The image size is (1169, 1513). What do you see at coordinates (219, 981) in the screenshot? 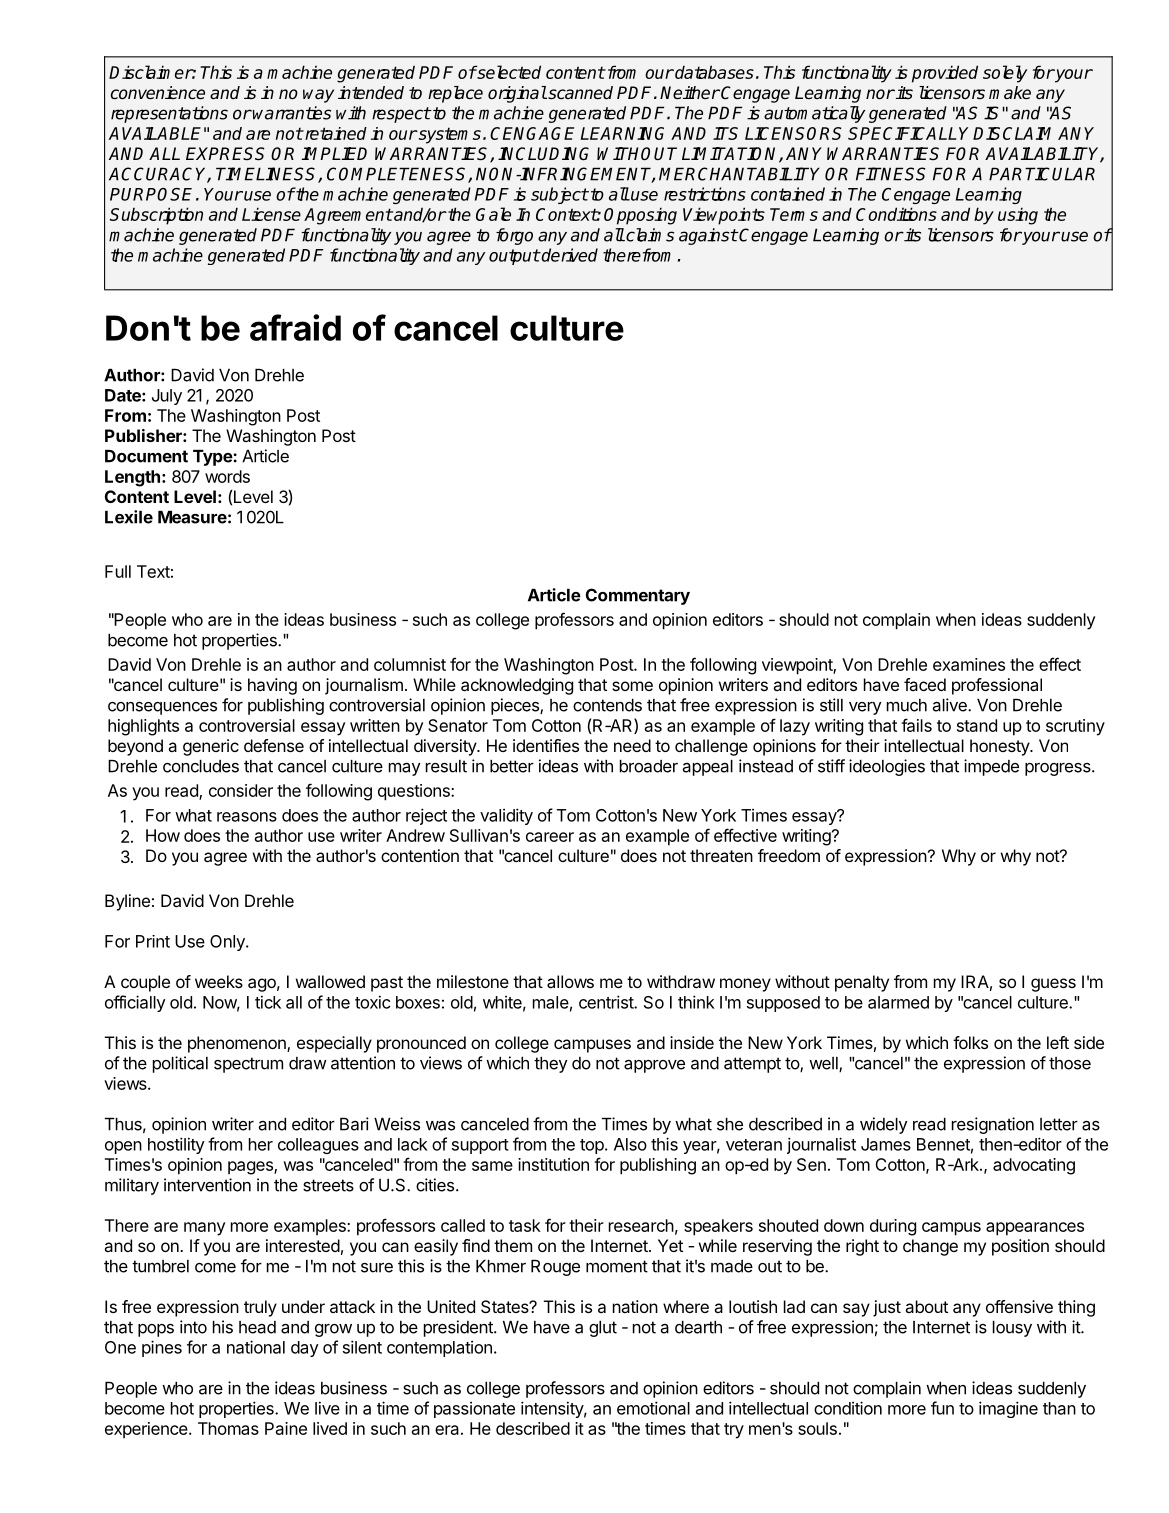
I see `weeks` at bounding box center [219, 981].
